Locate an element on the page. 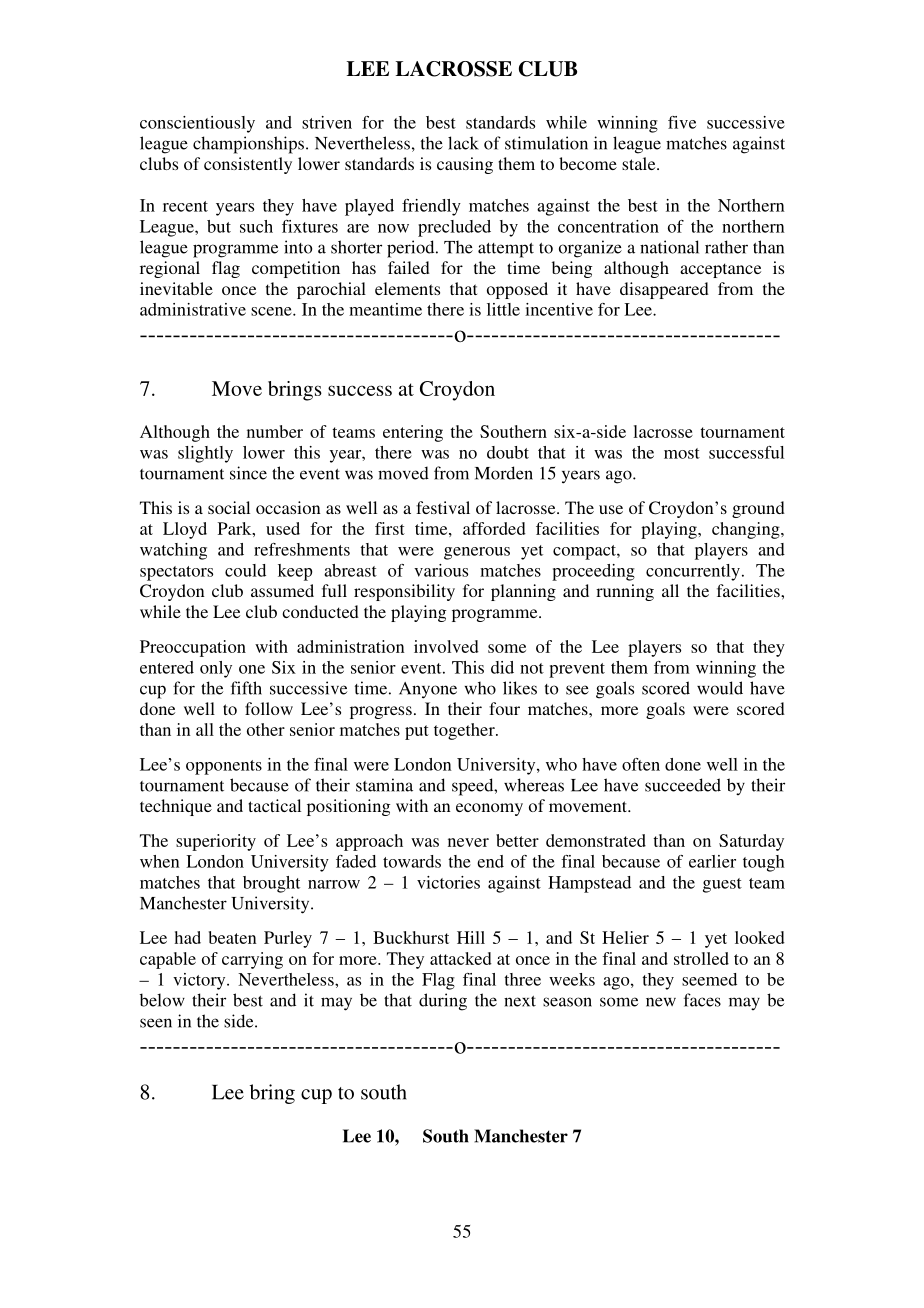 The height and width of the page is (1308, 924). lack is located at coordinates (463, 143).
